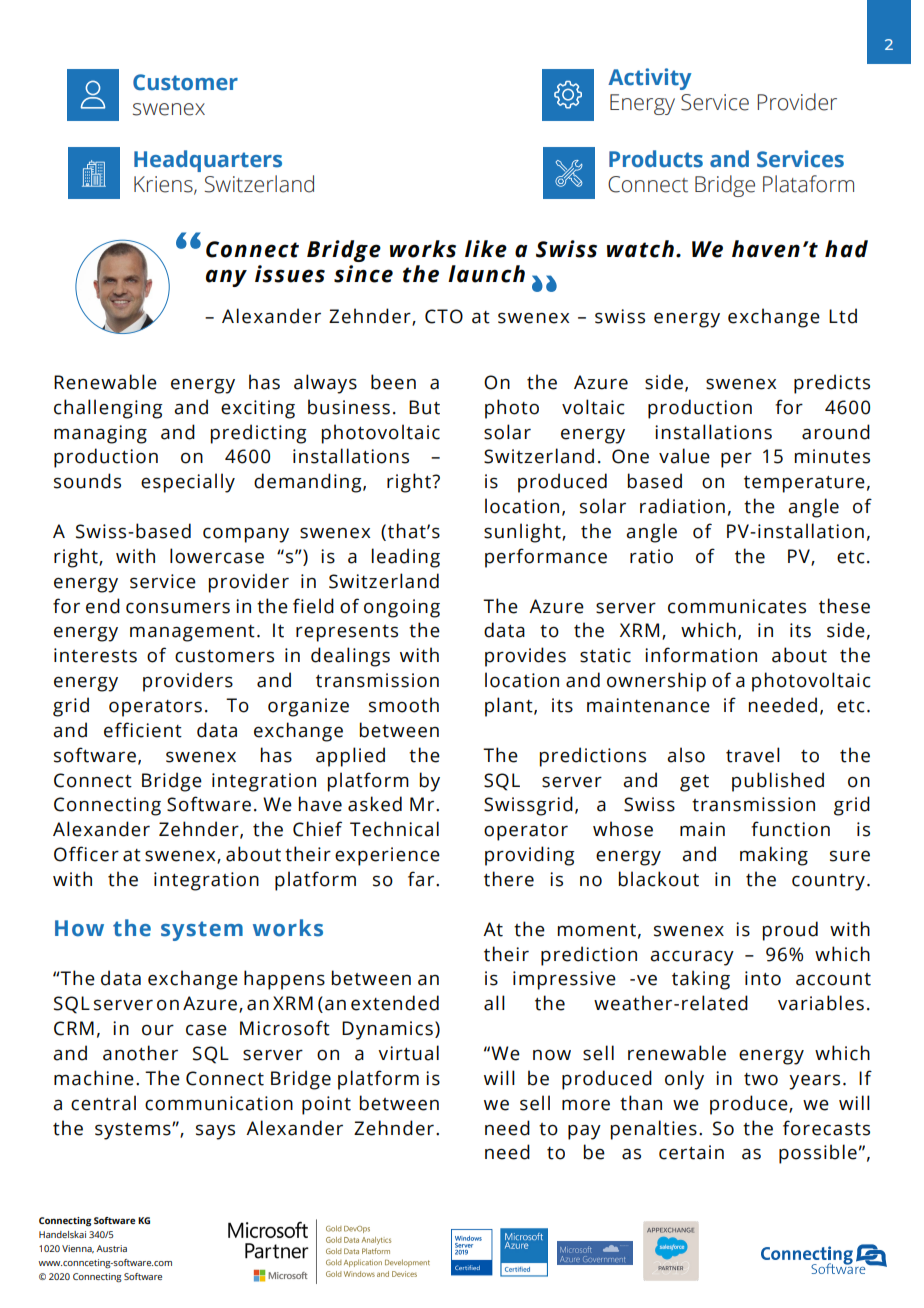 The width and height of the screenshot is (924, 1308). I want to click on Austria, so click(111, 1248).
